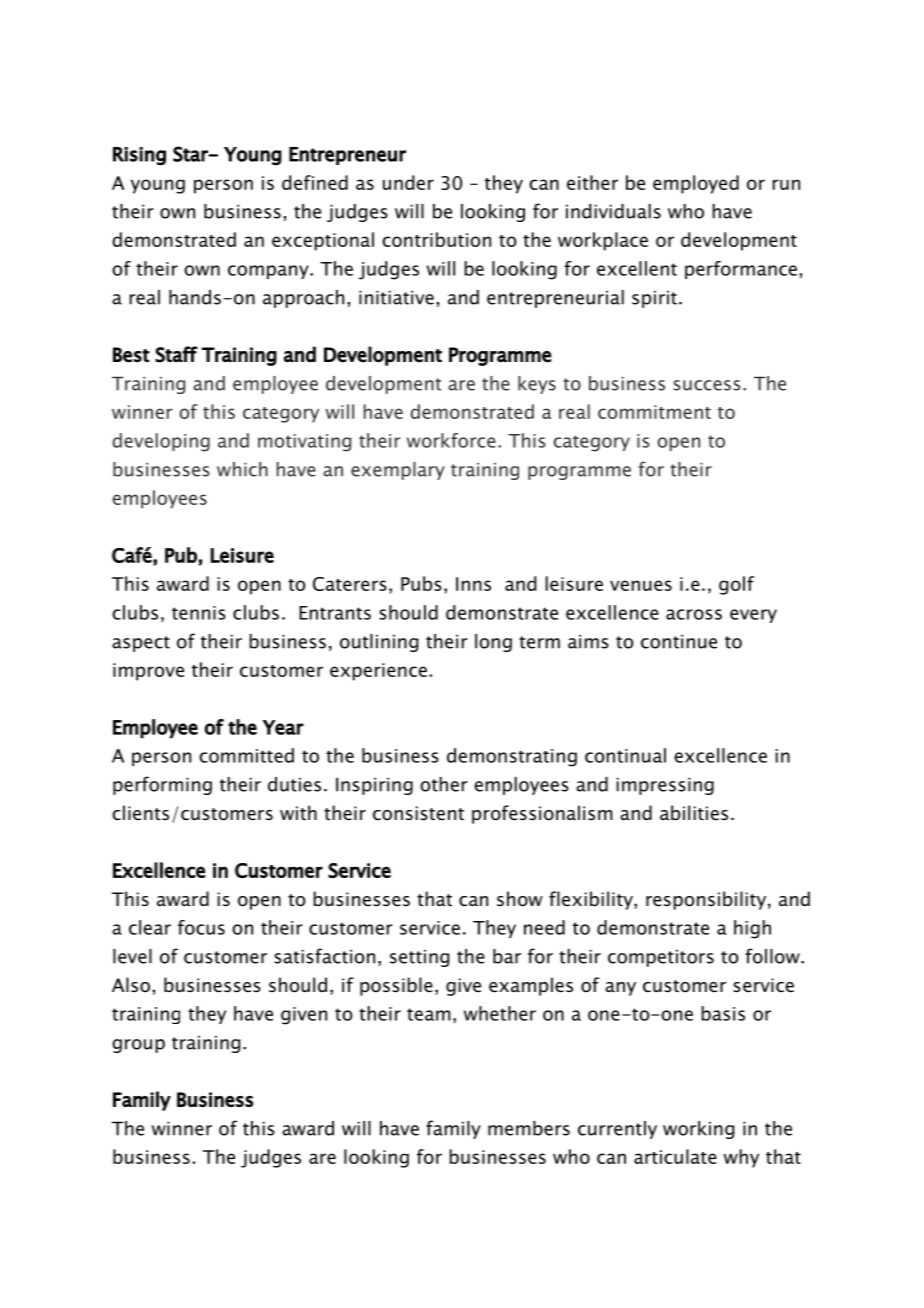 The height and width of the image is (1308, 924). Describe the element at coordinates (139, 156) in the image. I see `Rising` at that location.
